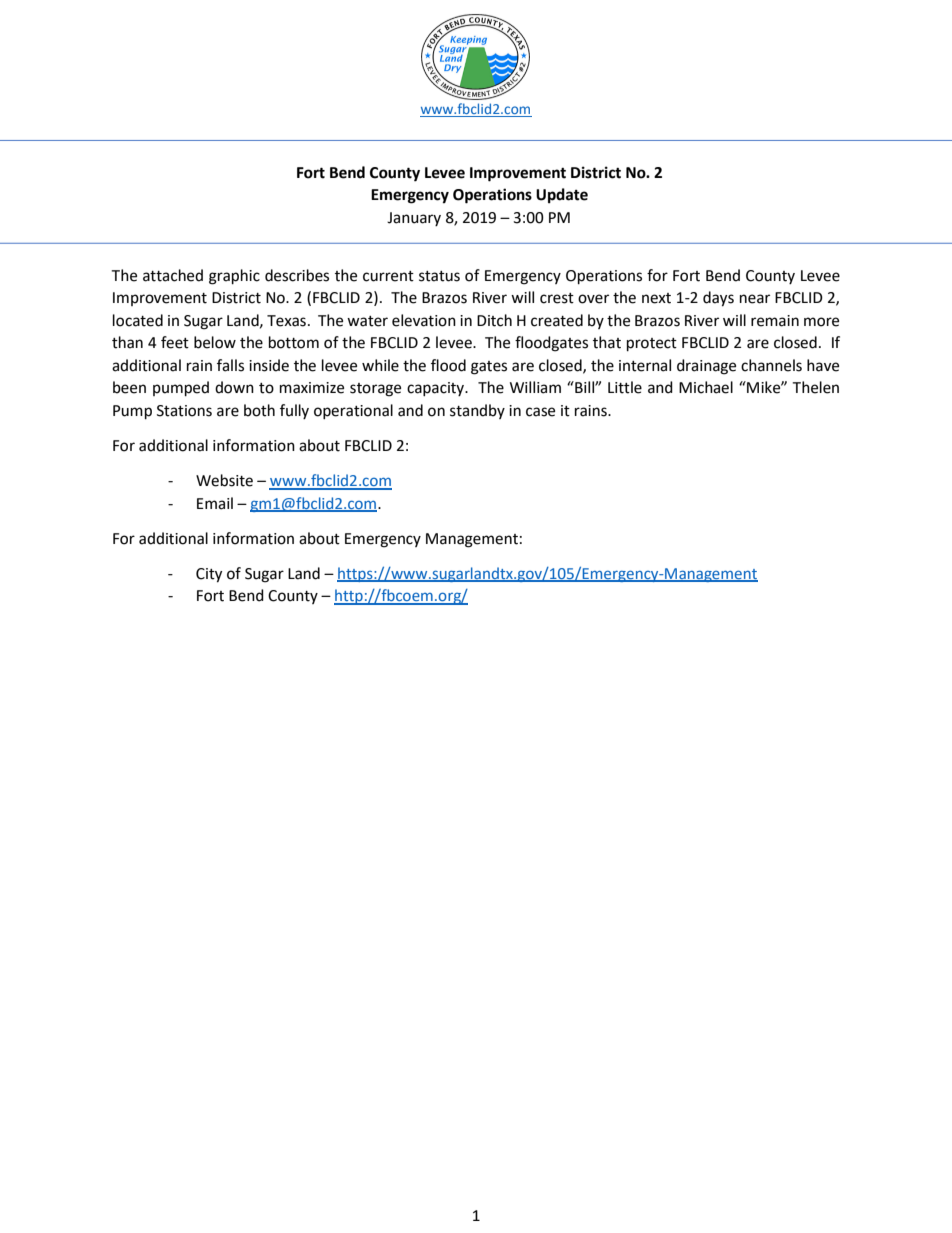  I want to click on January, so click(414, 219).
